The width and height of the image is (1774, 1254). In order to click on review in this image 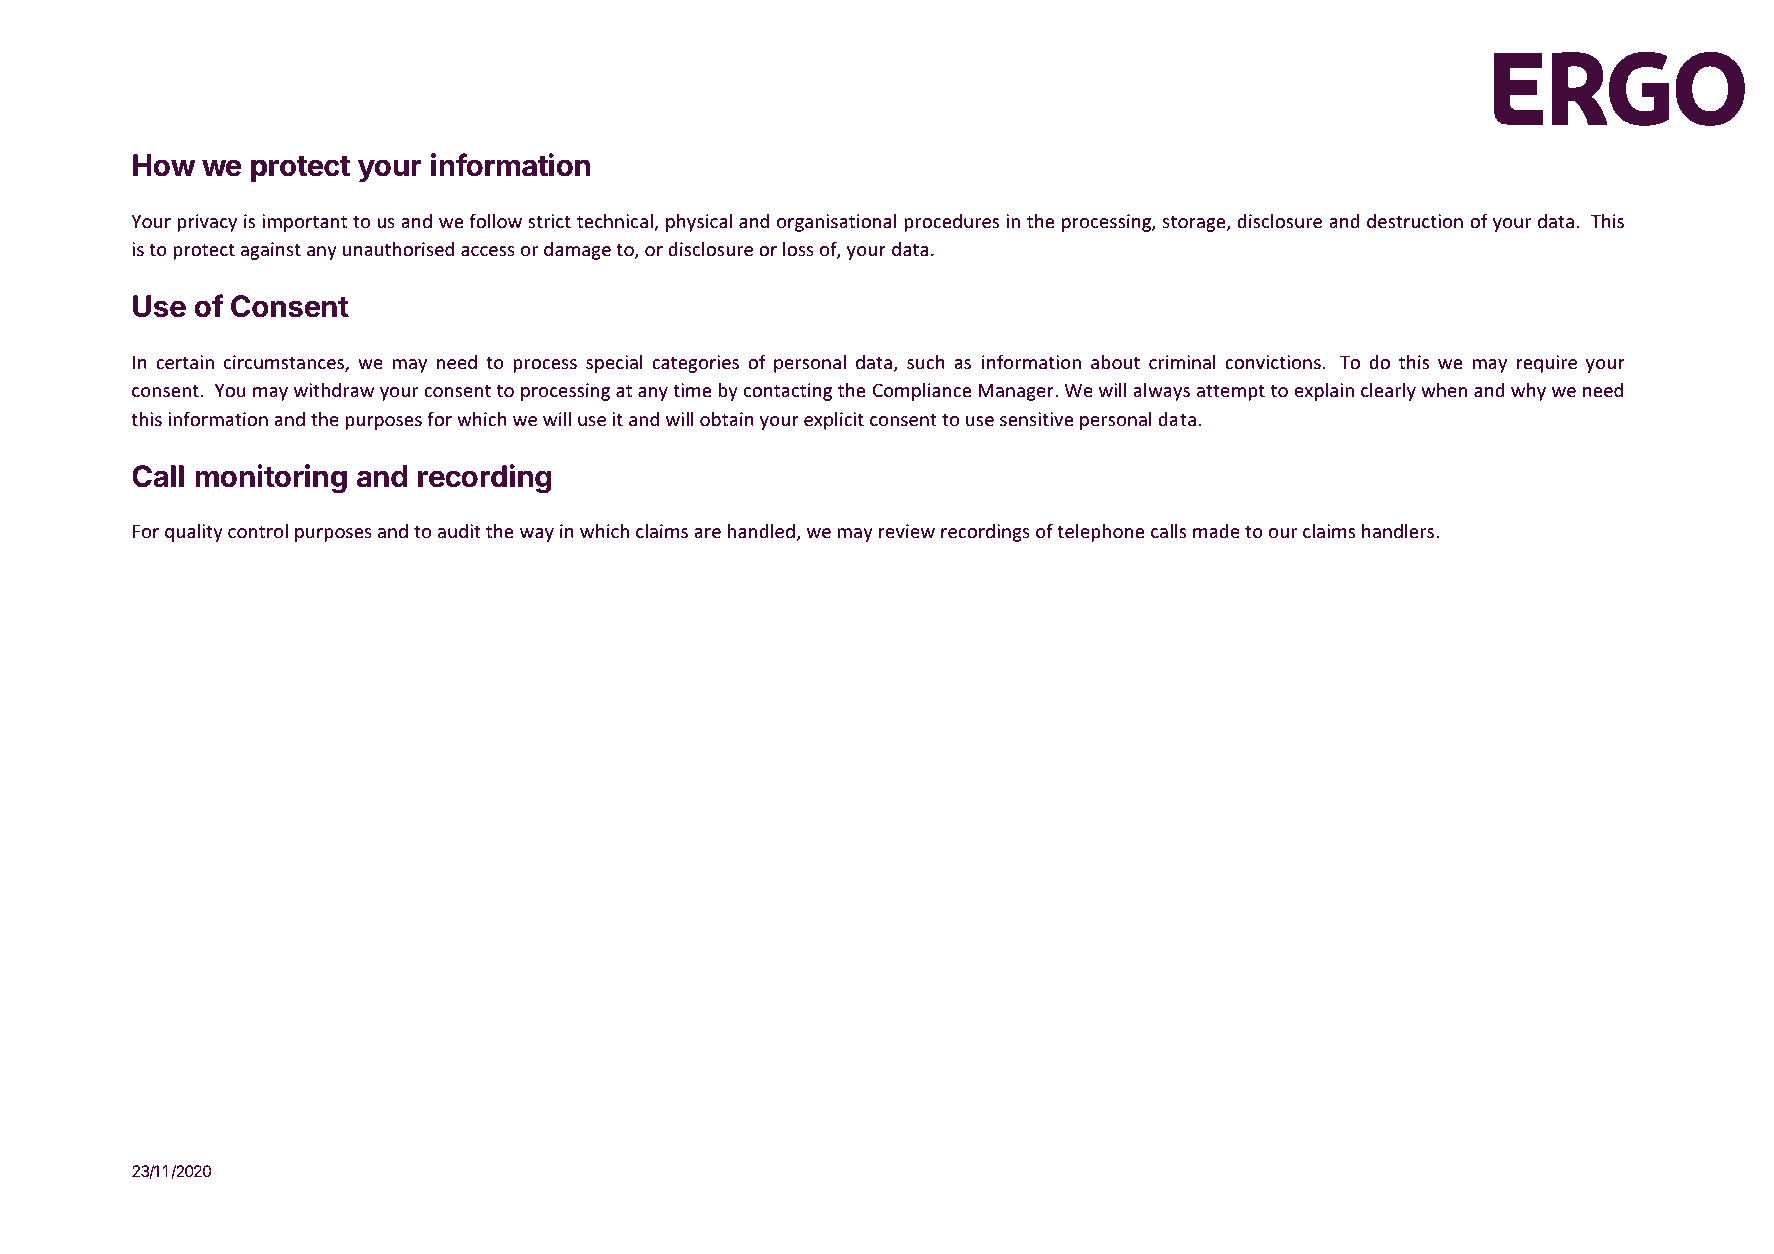, I will do `click(907, 531)`.
